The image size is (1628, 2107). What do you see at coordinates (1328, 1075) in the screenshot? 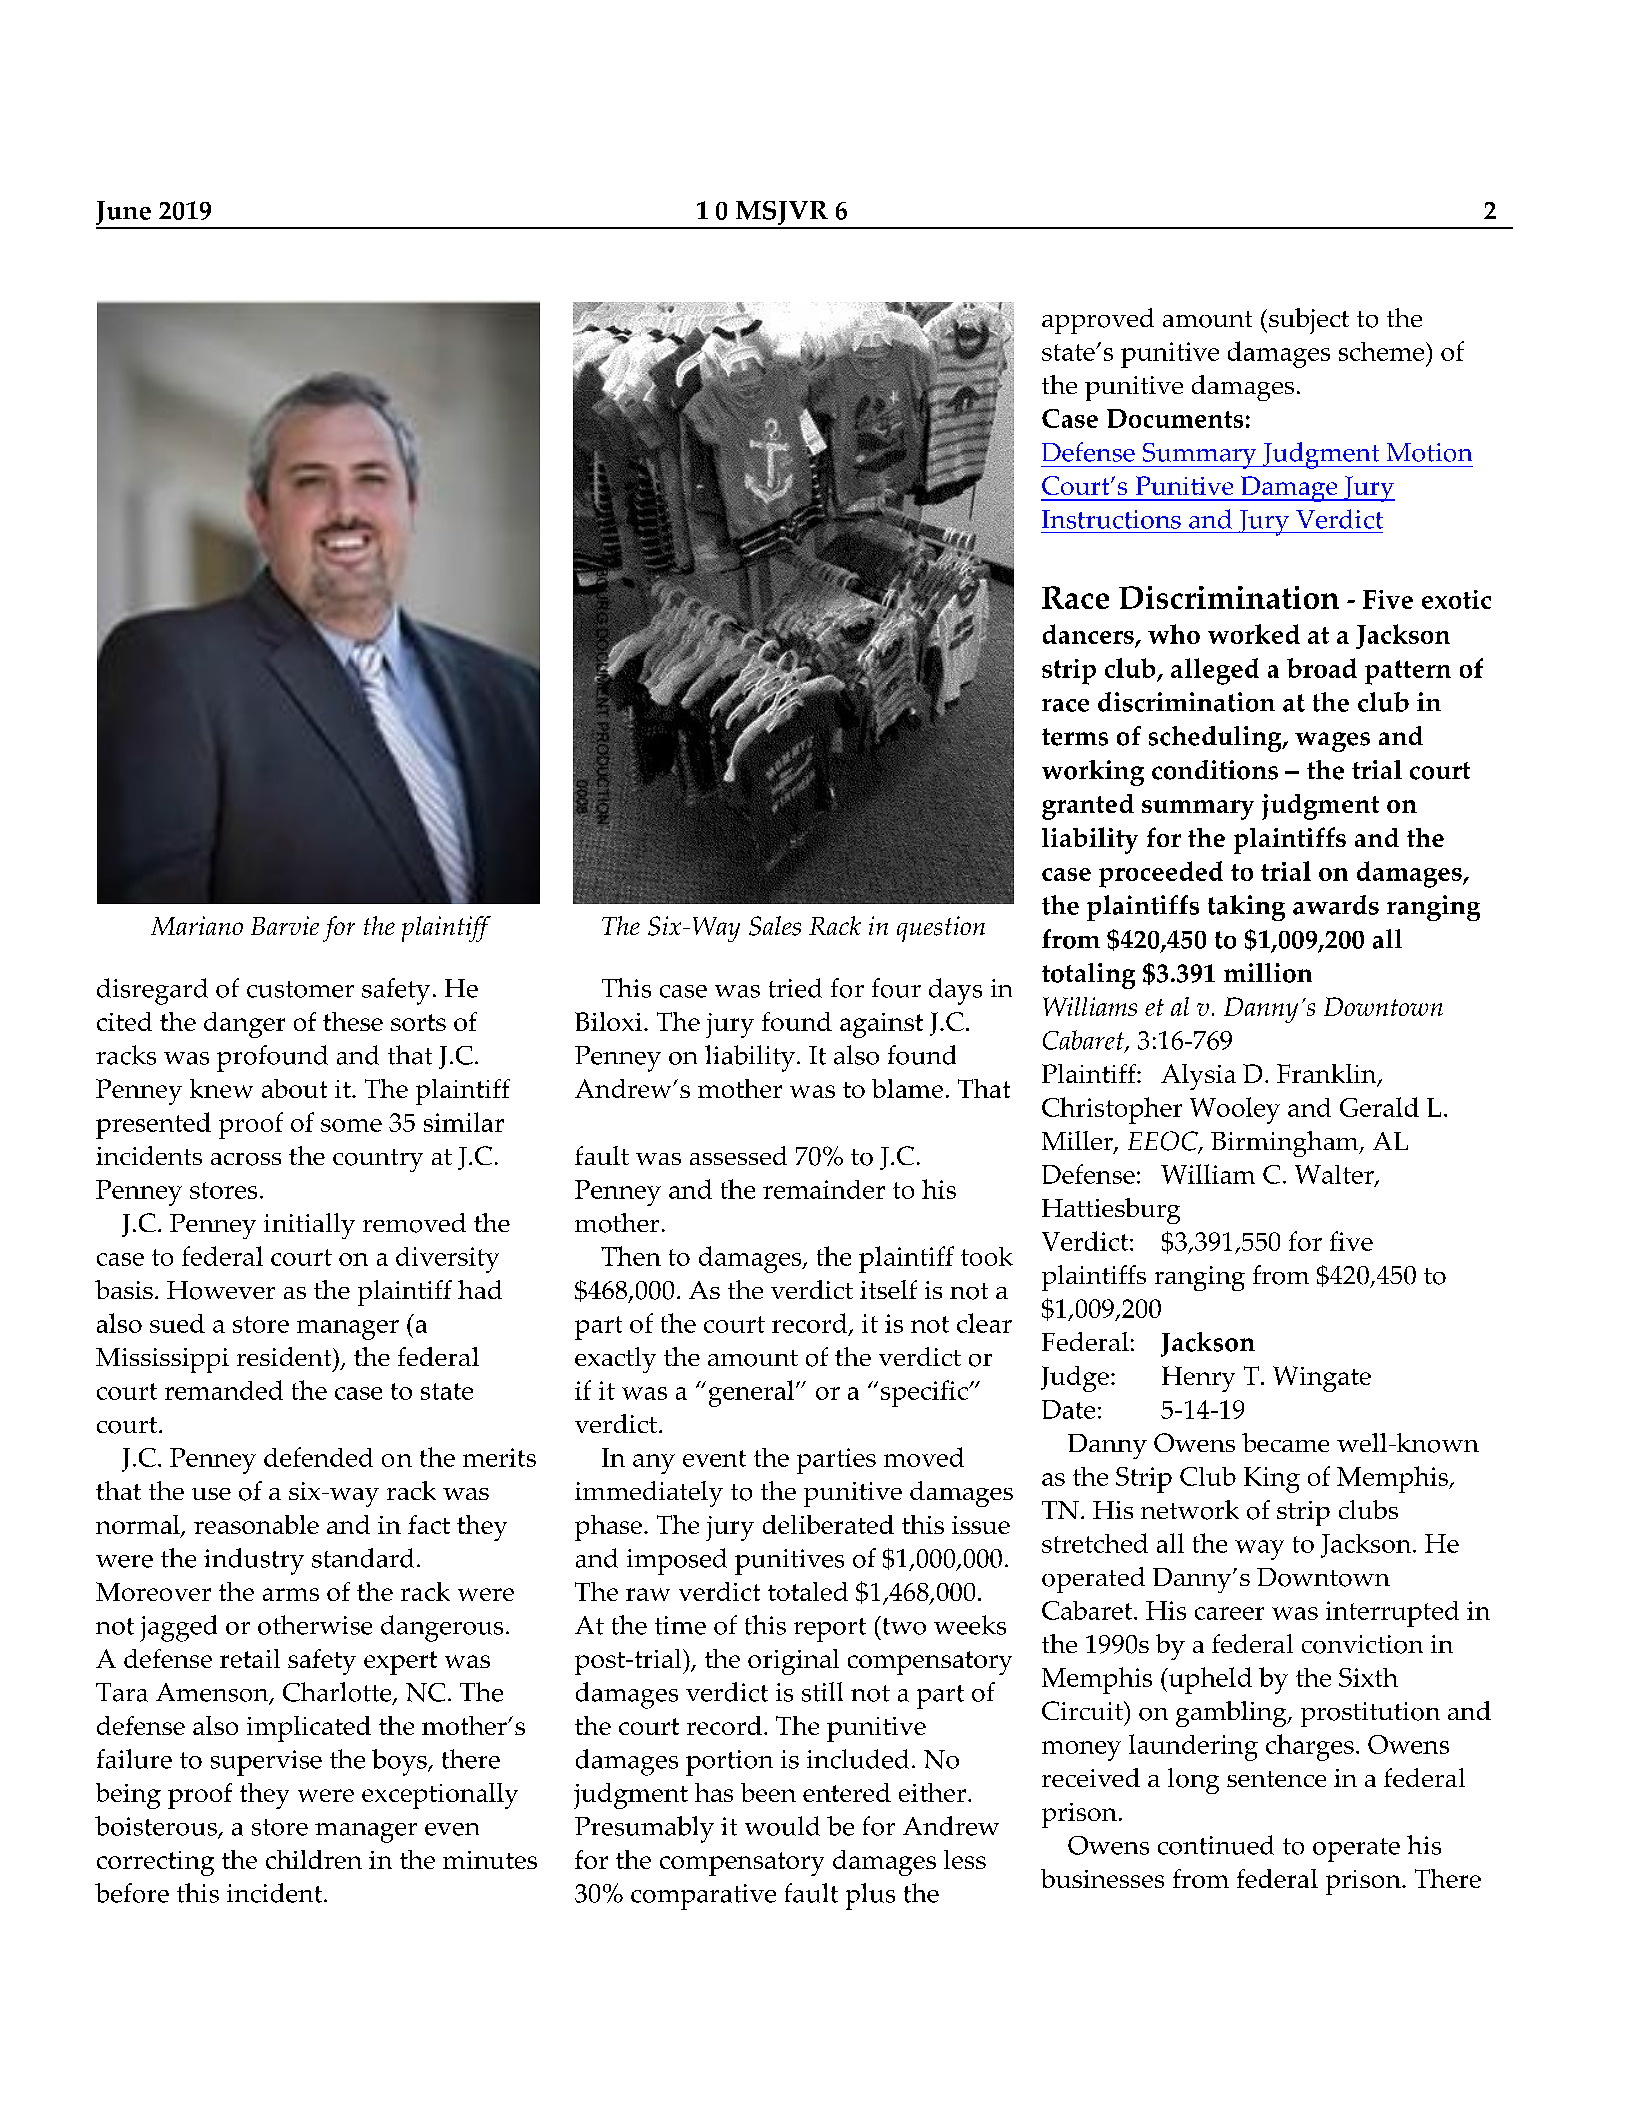
I see `Franklin` at bounding box center [1328, 1075].
